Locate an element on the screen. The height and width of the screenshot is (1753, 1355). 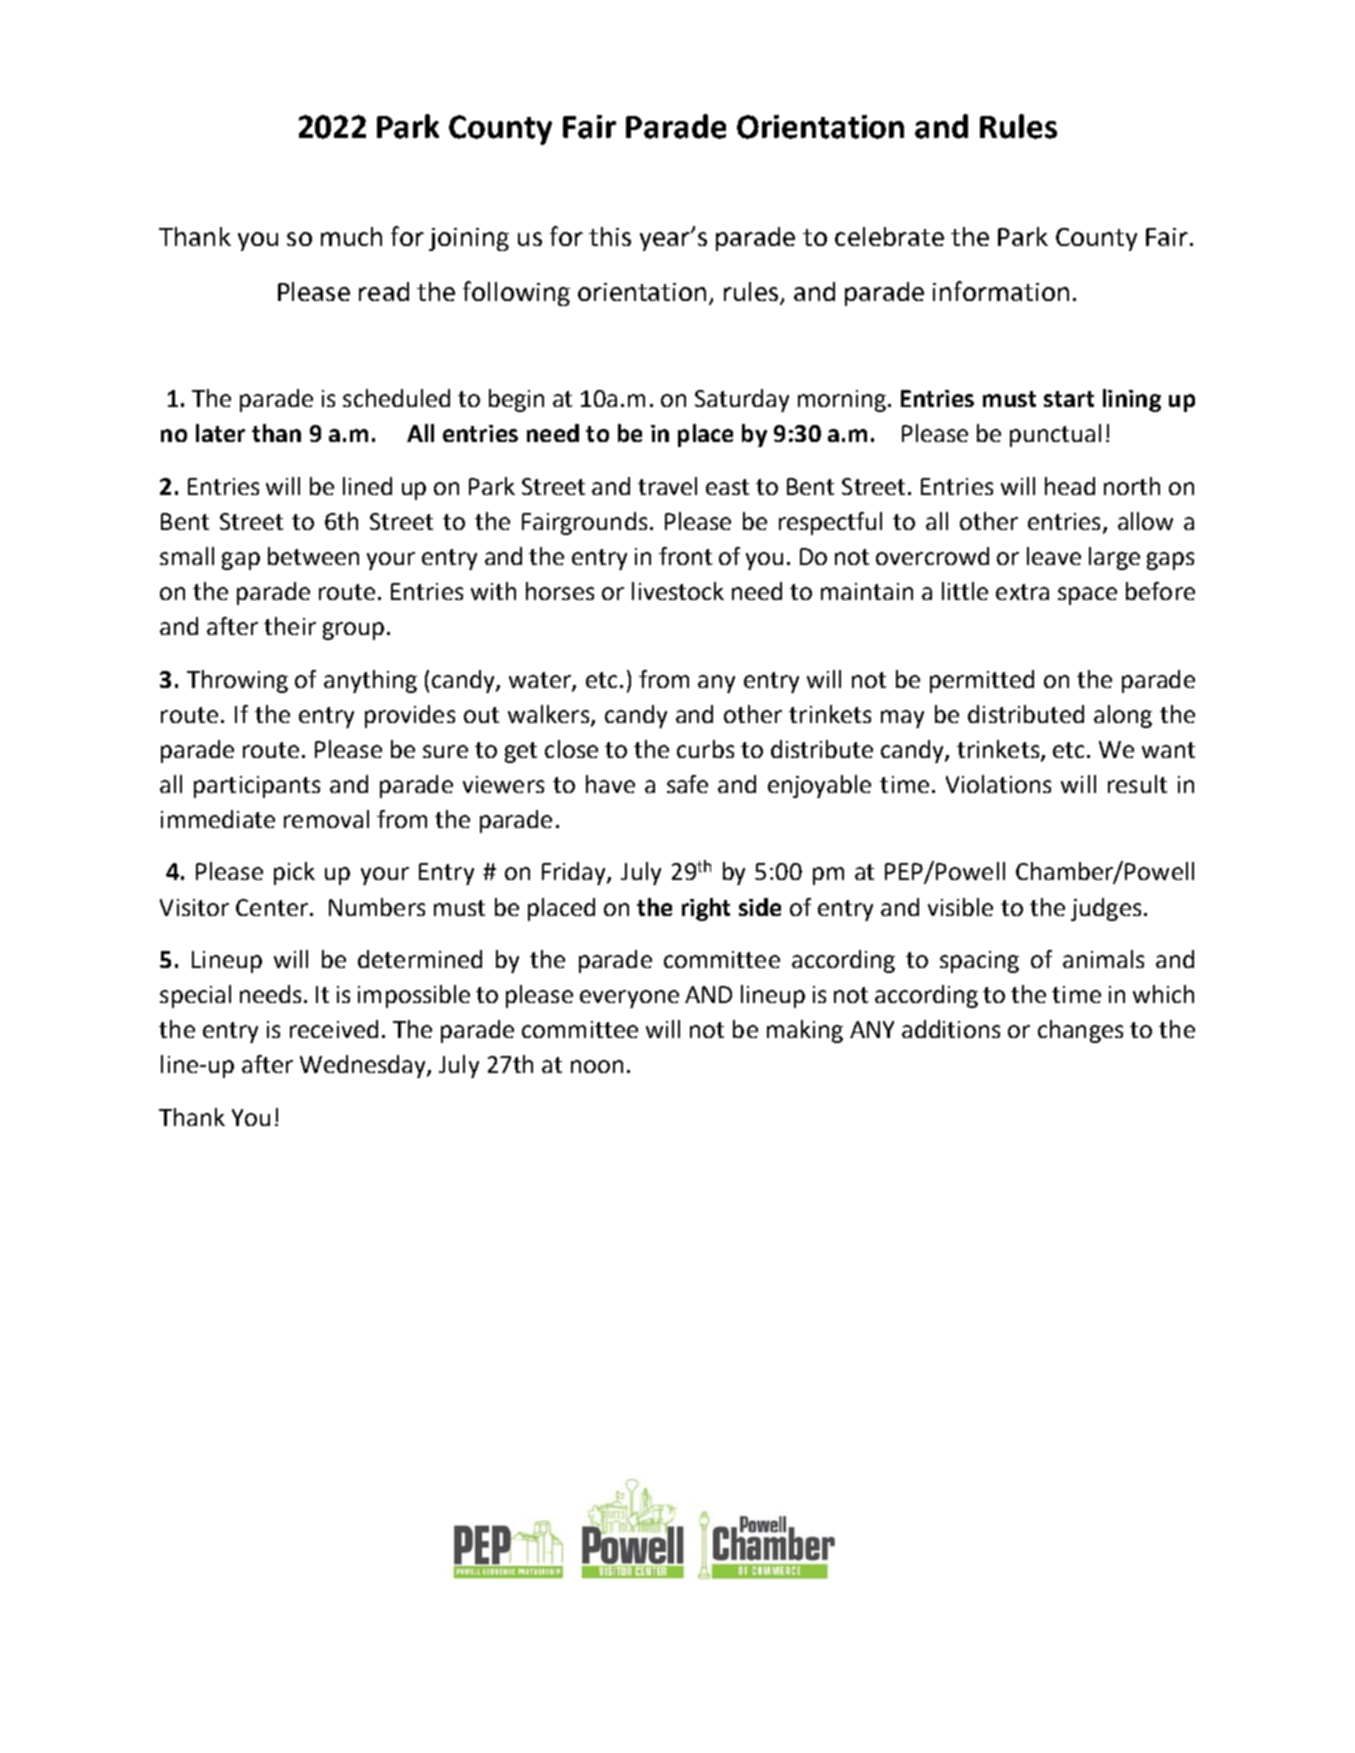
much is located at coordinates (351, 236).
